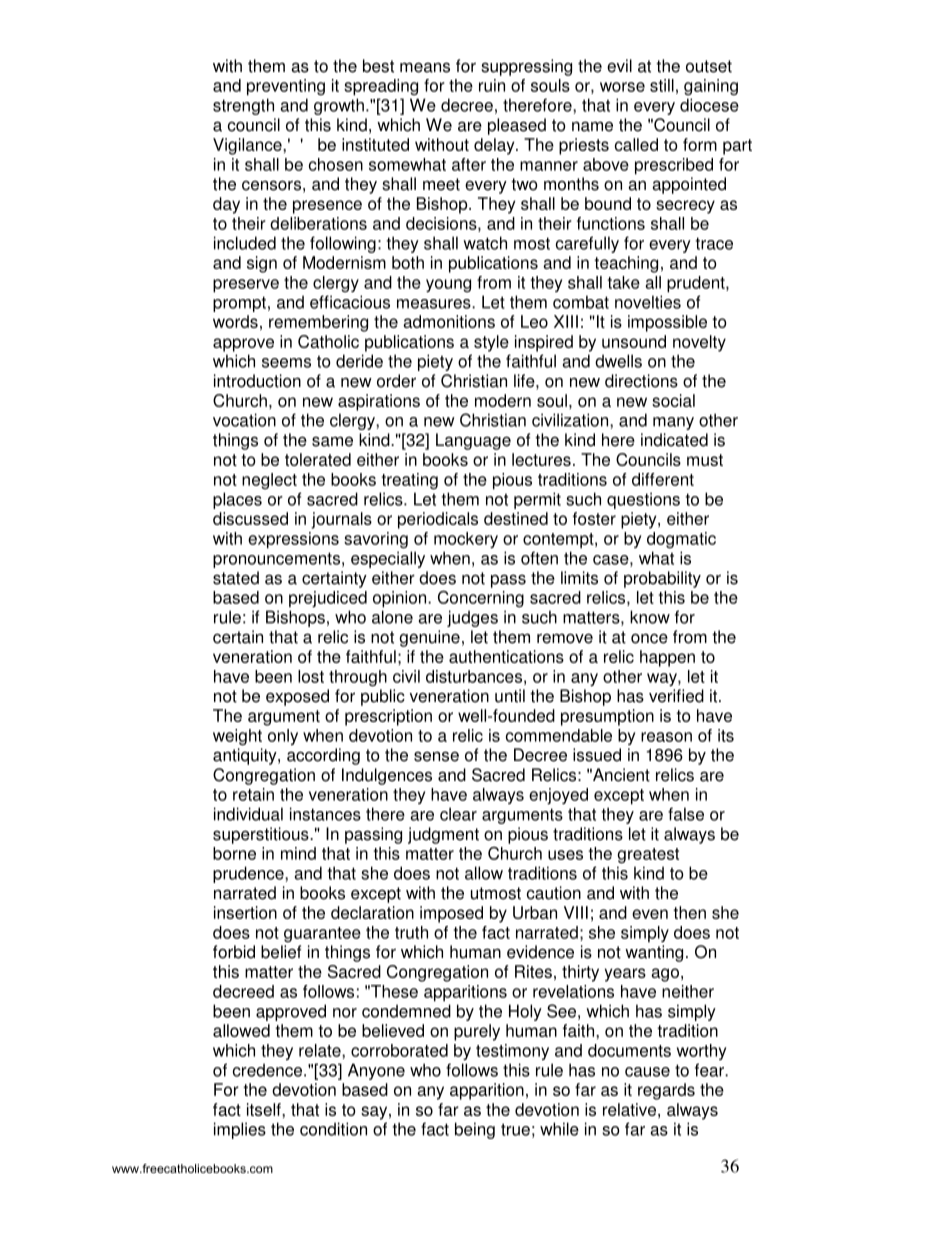  What do you see at coordinates (666, 1091) in the page?
I see `regards` at bounding box center [666, 1091].
